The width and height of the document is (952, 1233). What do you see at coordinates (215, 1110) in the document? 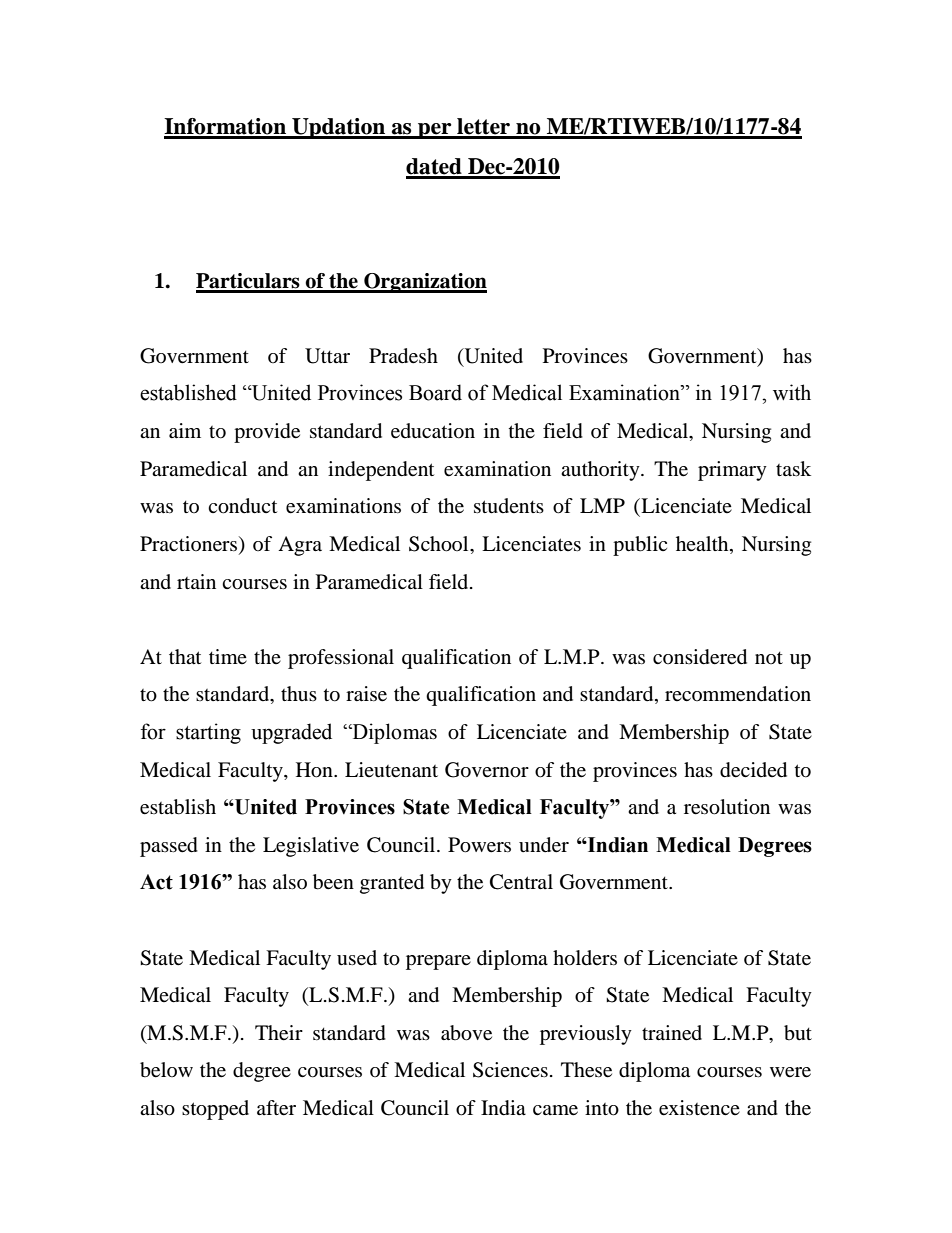
I see `stopped` at bounding box center [215, 1110].
